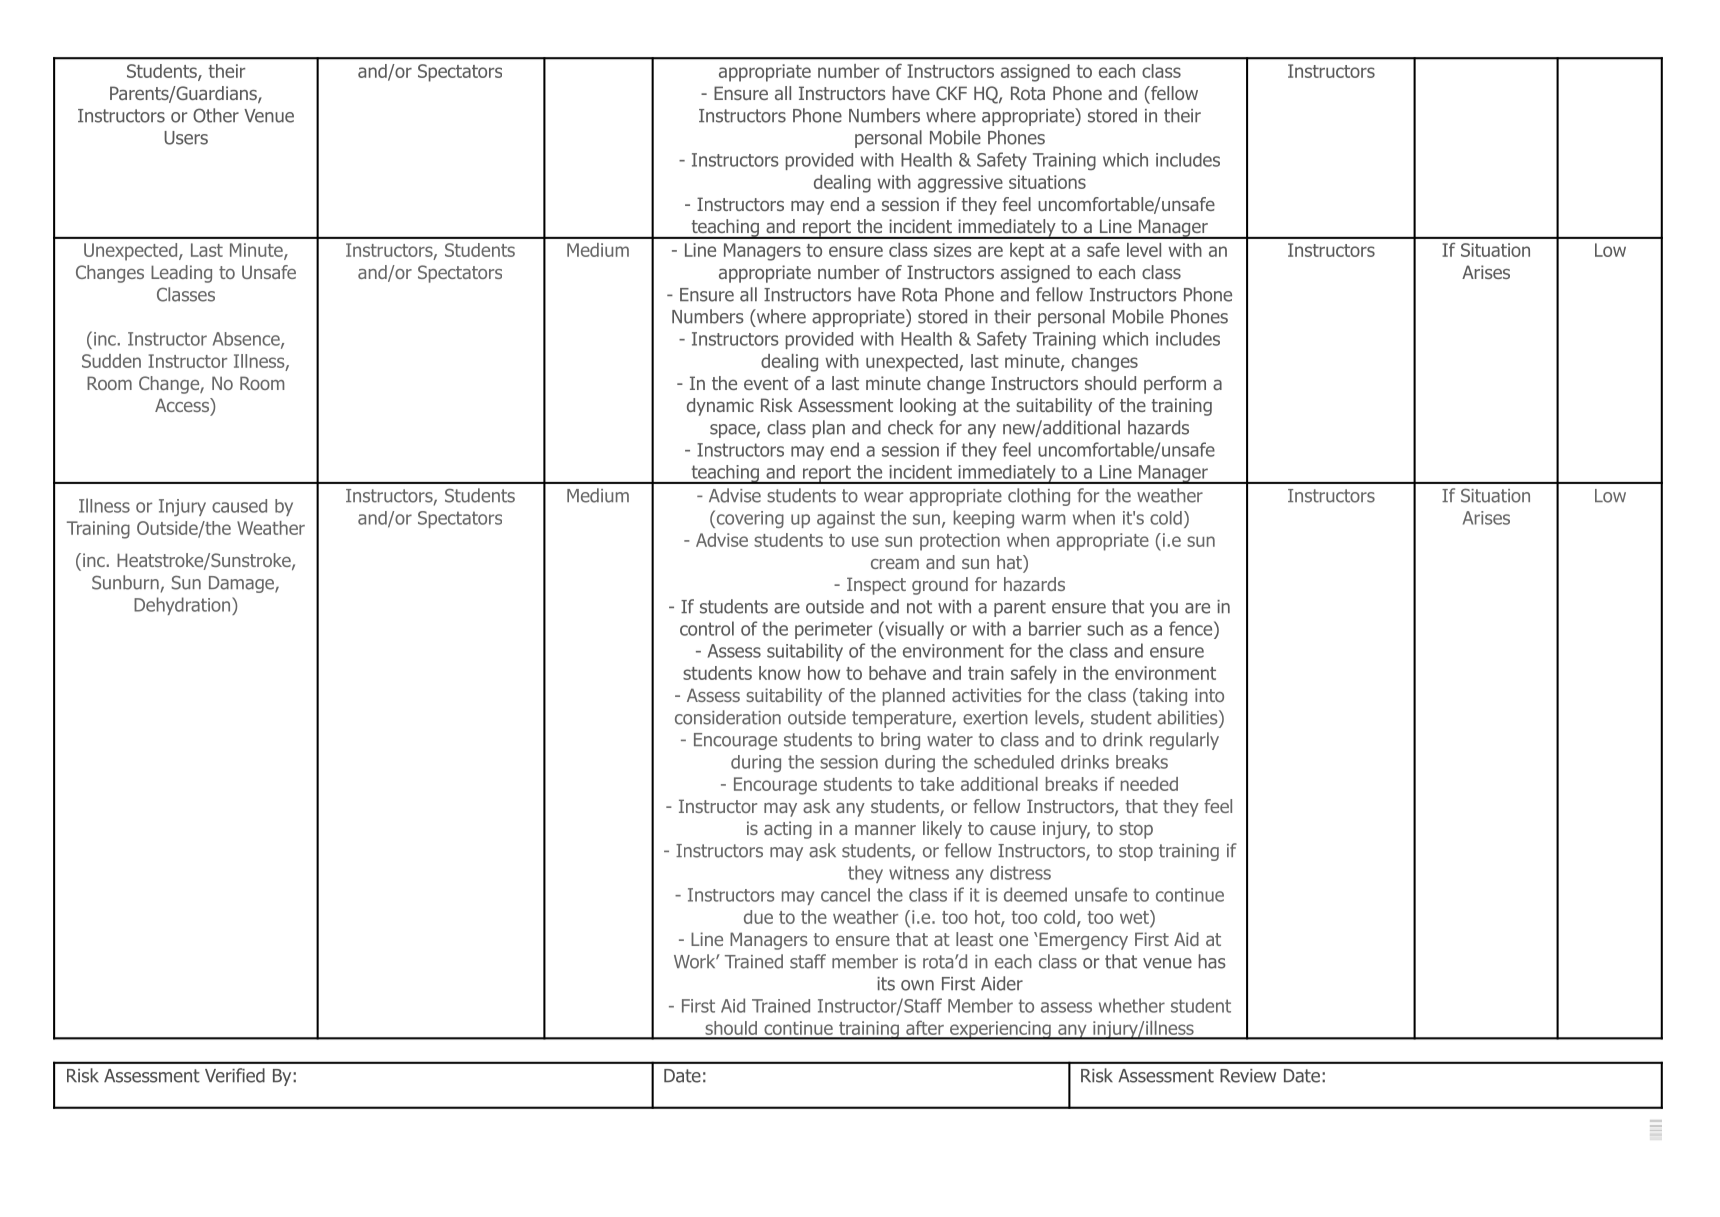 Image resolution: width=1720 pixels, height=1217 pixels. What do you see at coordinates (235, 1075) in the screenshot?
I see `Verified` at bounding box center [235, 1075].
